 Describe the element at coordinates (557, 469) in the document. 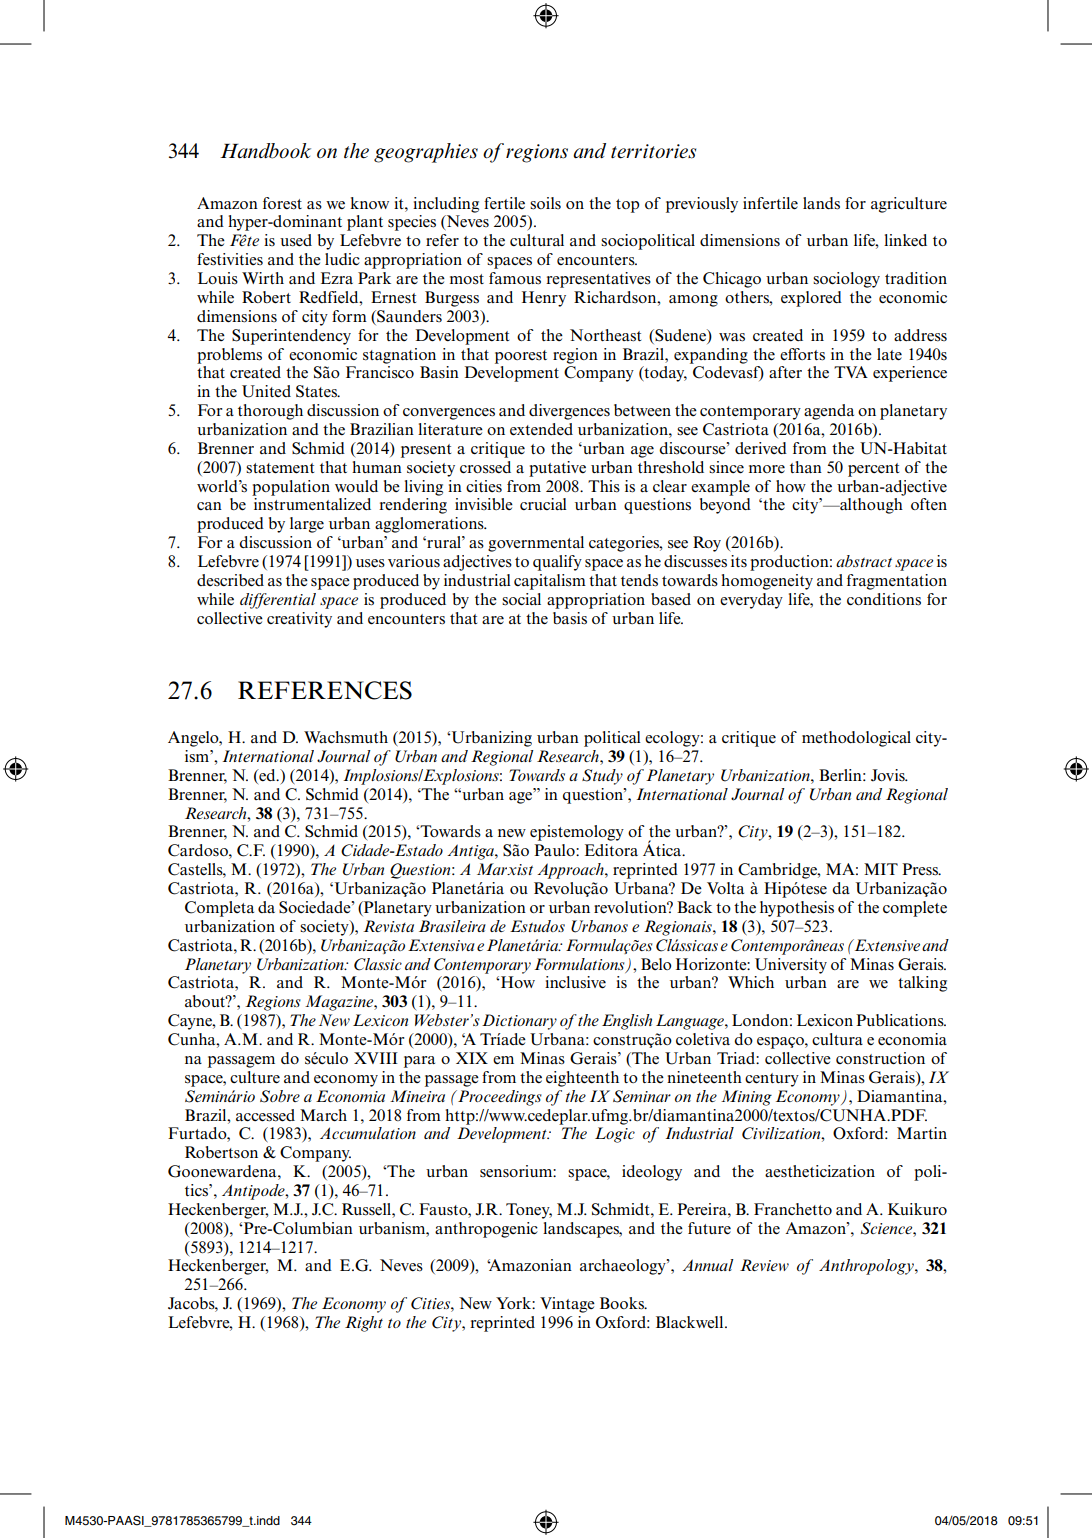

I see `putative` at that location.
